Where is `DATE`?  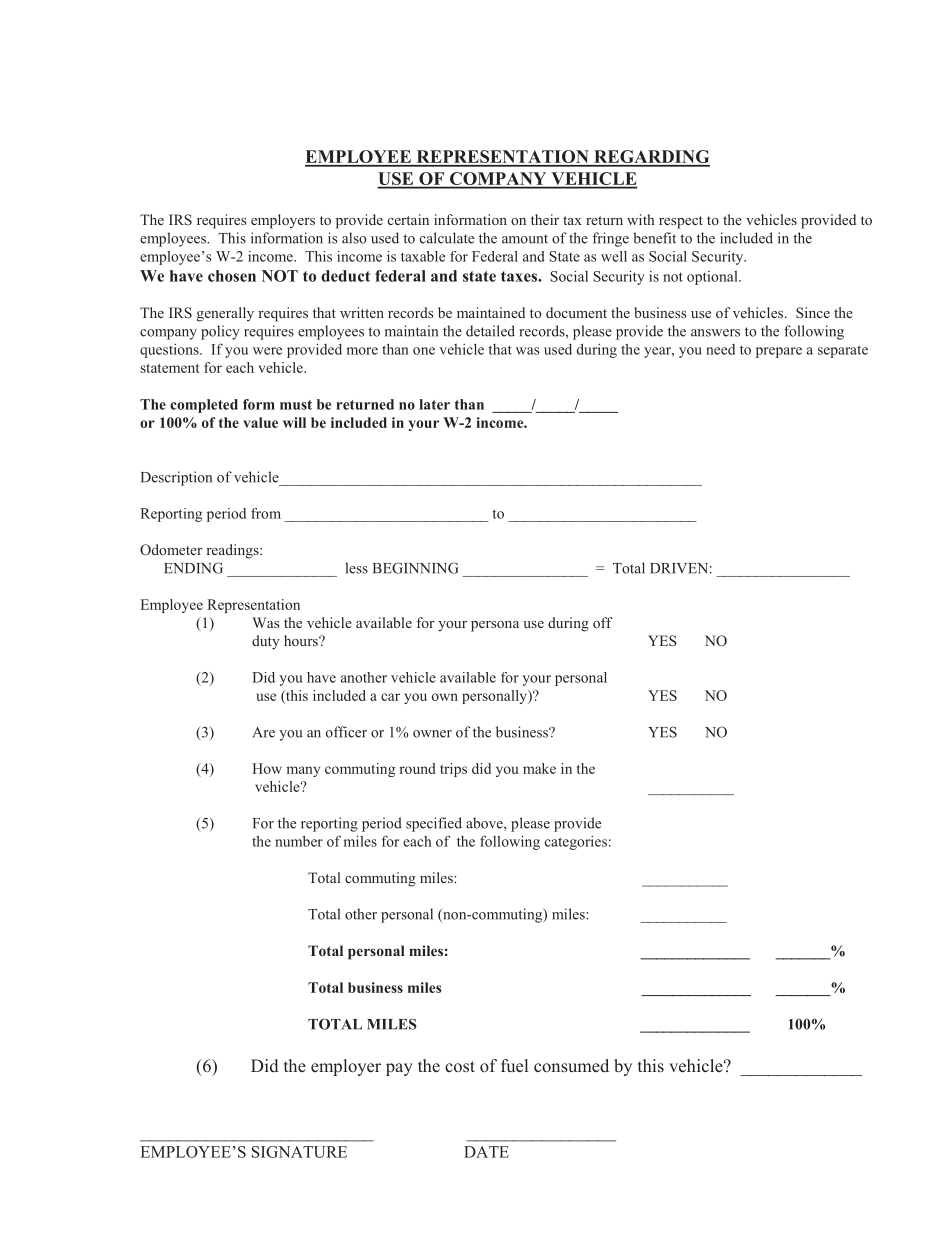
DATE is located at coordinates (486, 1152).
